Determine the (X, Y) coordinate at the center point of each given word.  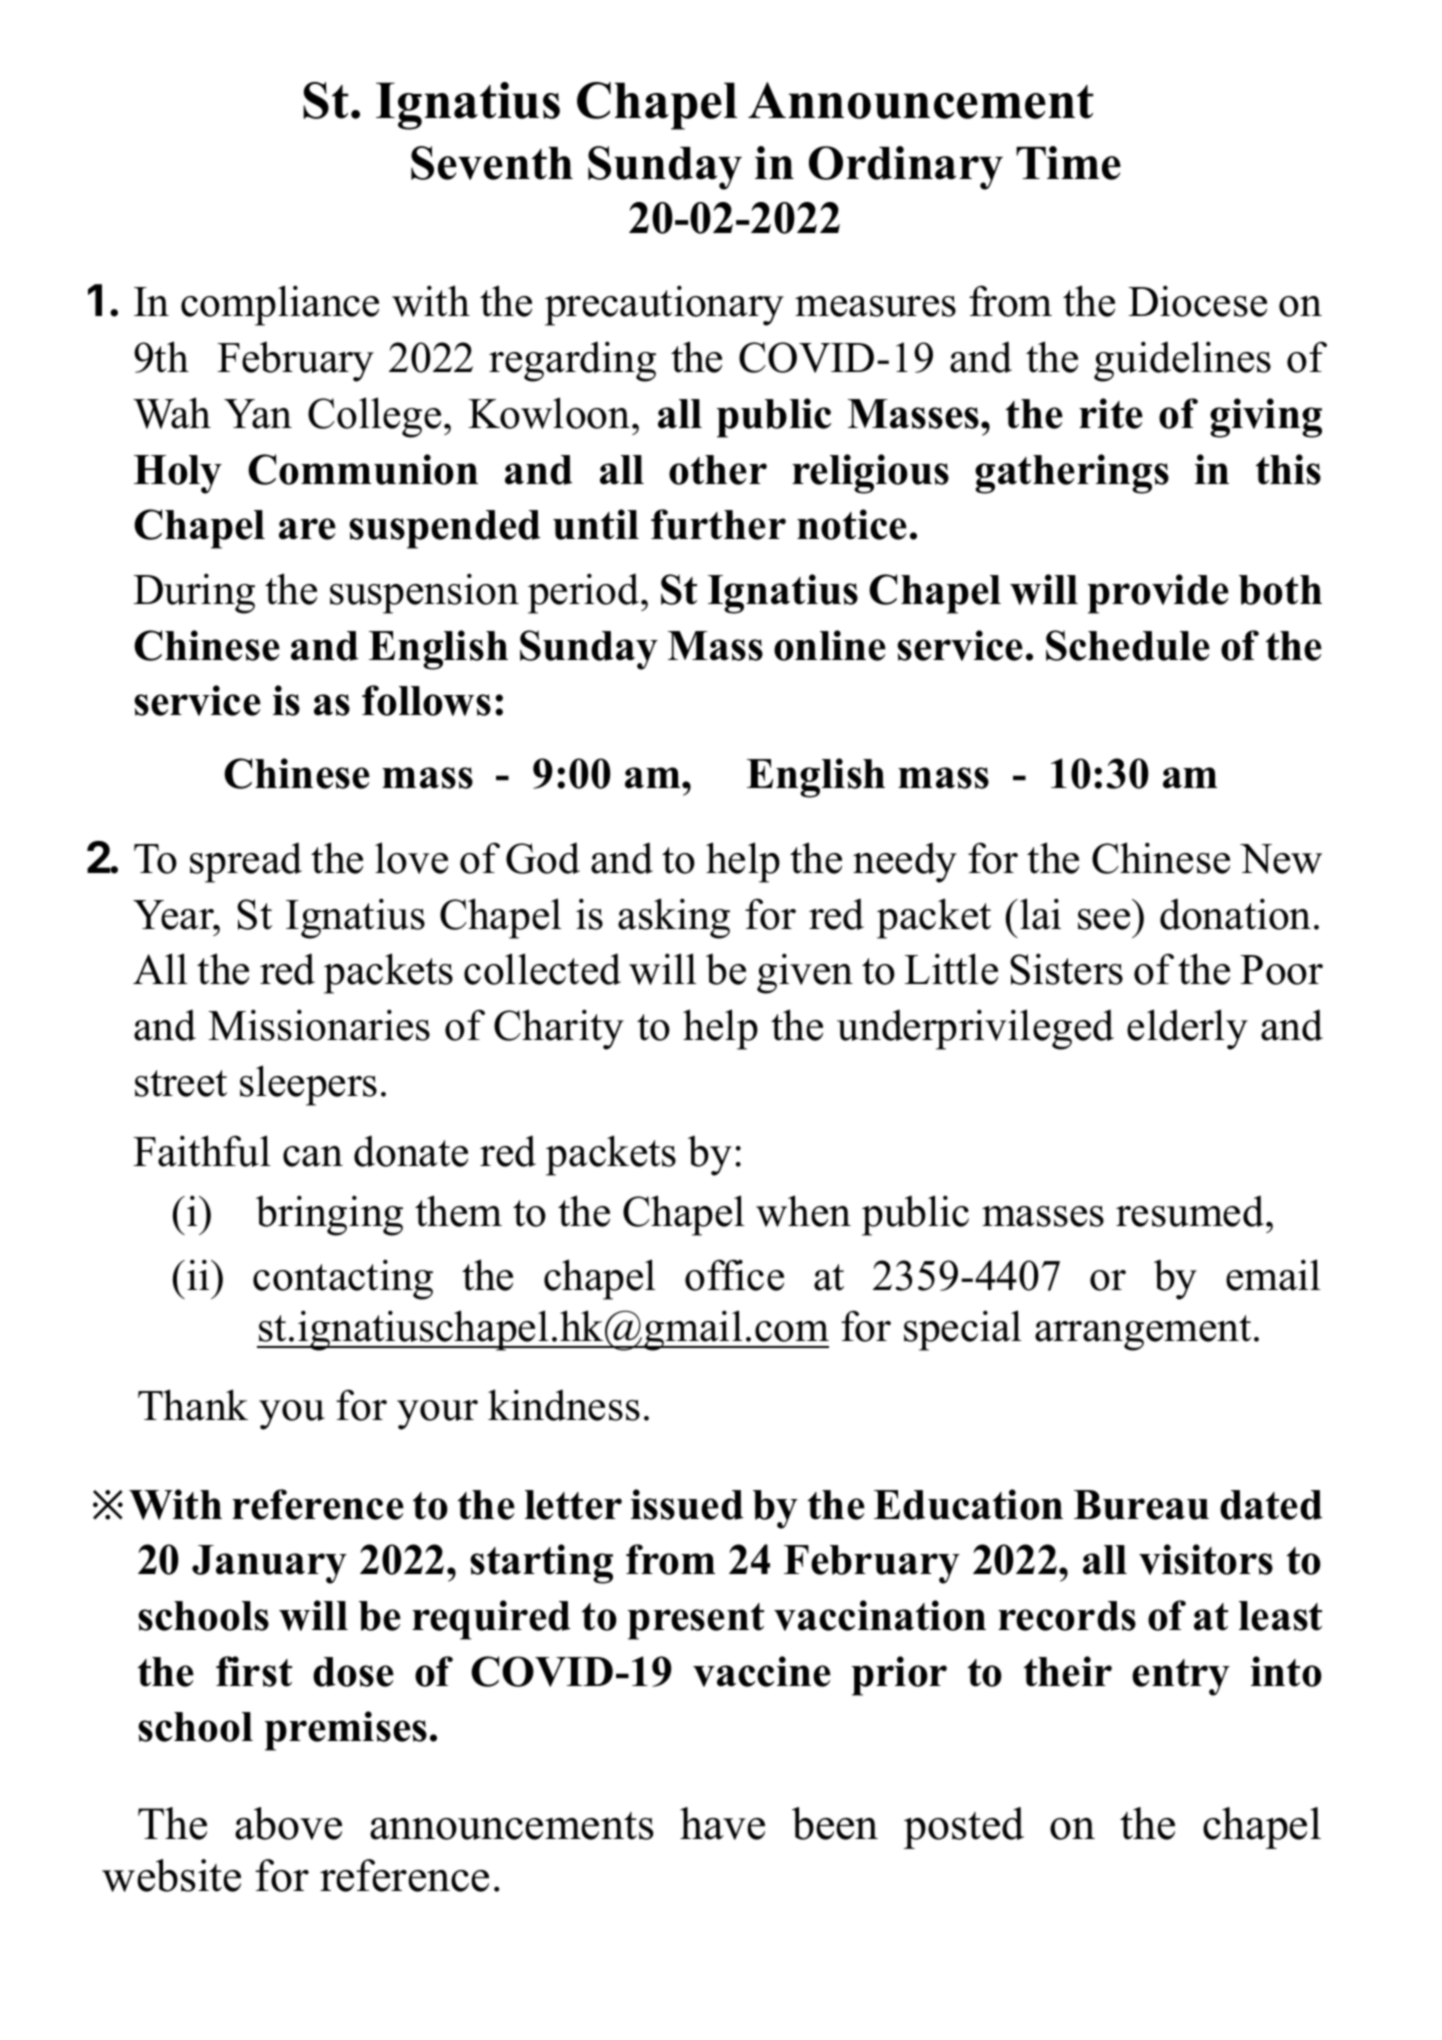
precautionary (664, 305)
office (734, 1275)
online (830, 645)
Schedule (1128, 645)
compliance (280, 305)
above (288, 1823)
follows (426, 700)
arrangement (1143, 1333)
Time (1068, 163)
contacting (343, 1279)
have (722, 1823)
